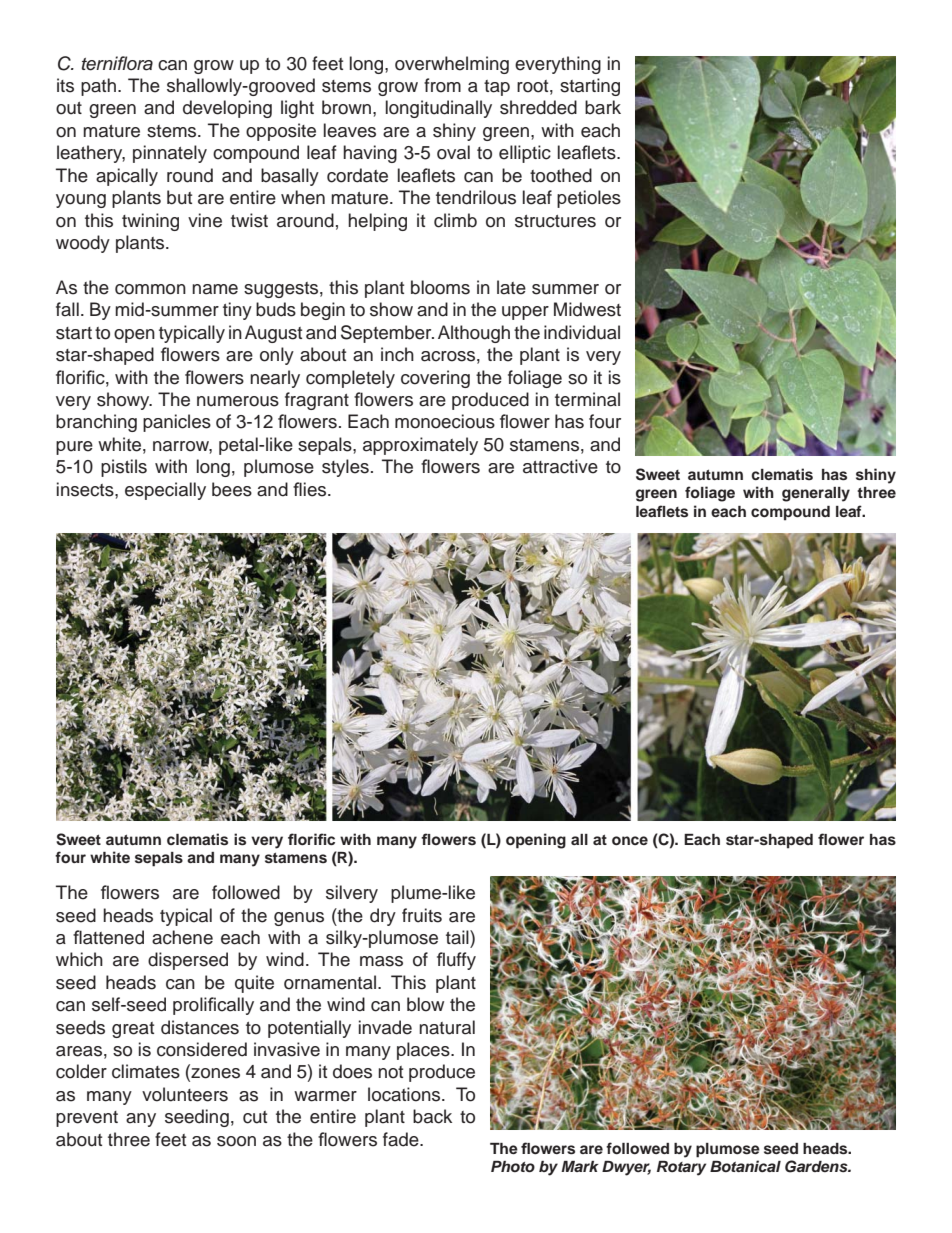  I want to click on panicles, so click(177, 423).
